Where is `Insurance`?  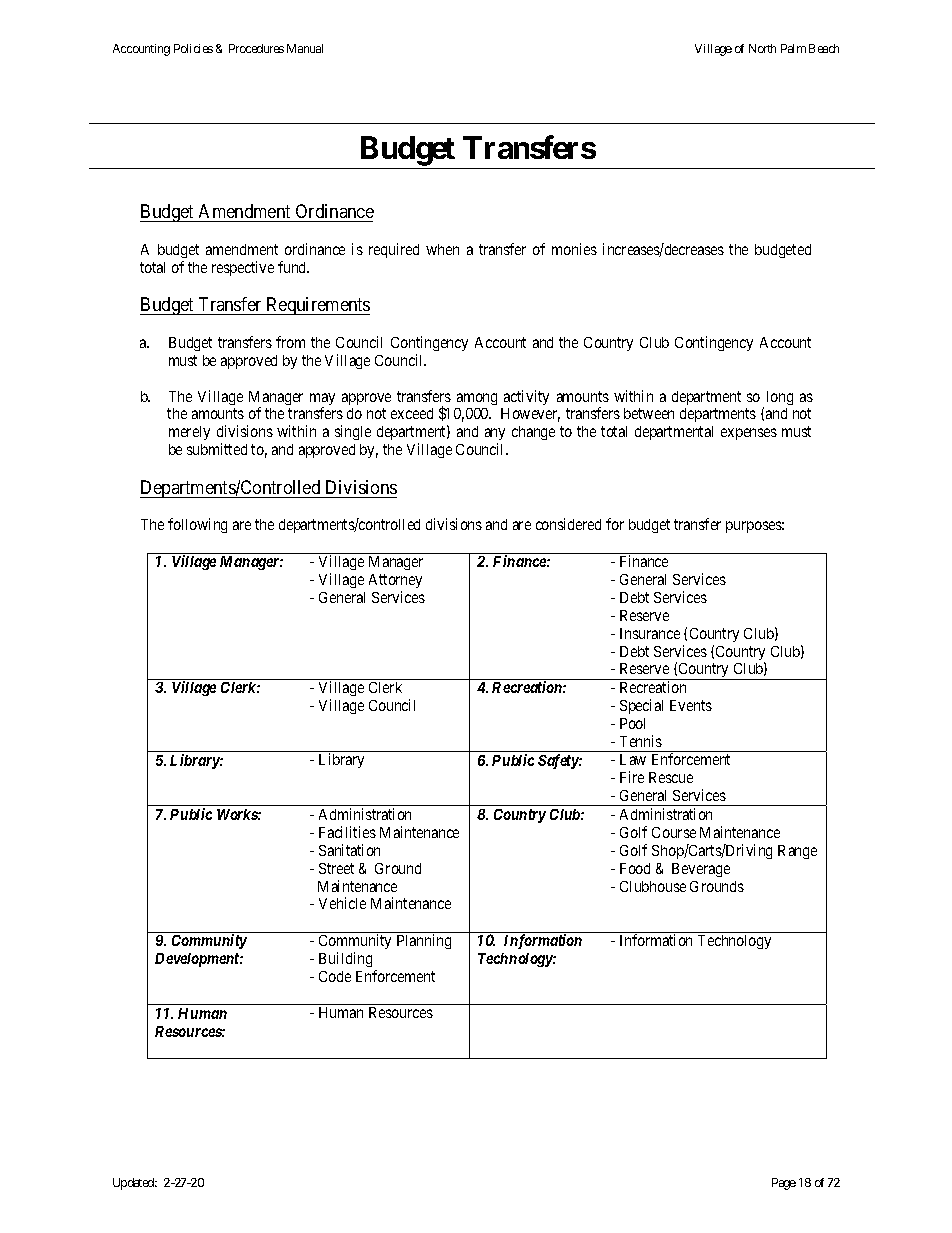 Insurance is located at coordinates (650, 633).
